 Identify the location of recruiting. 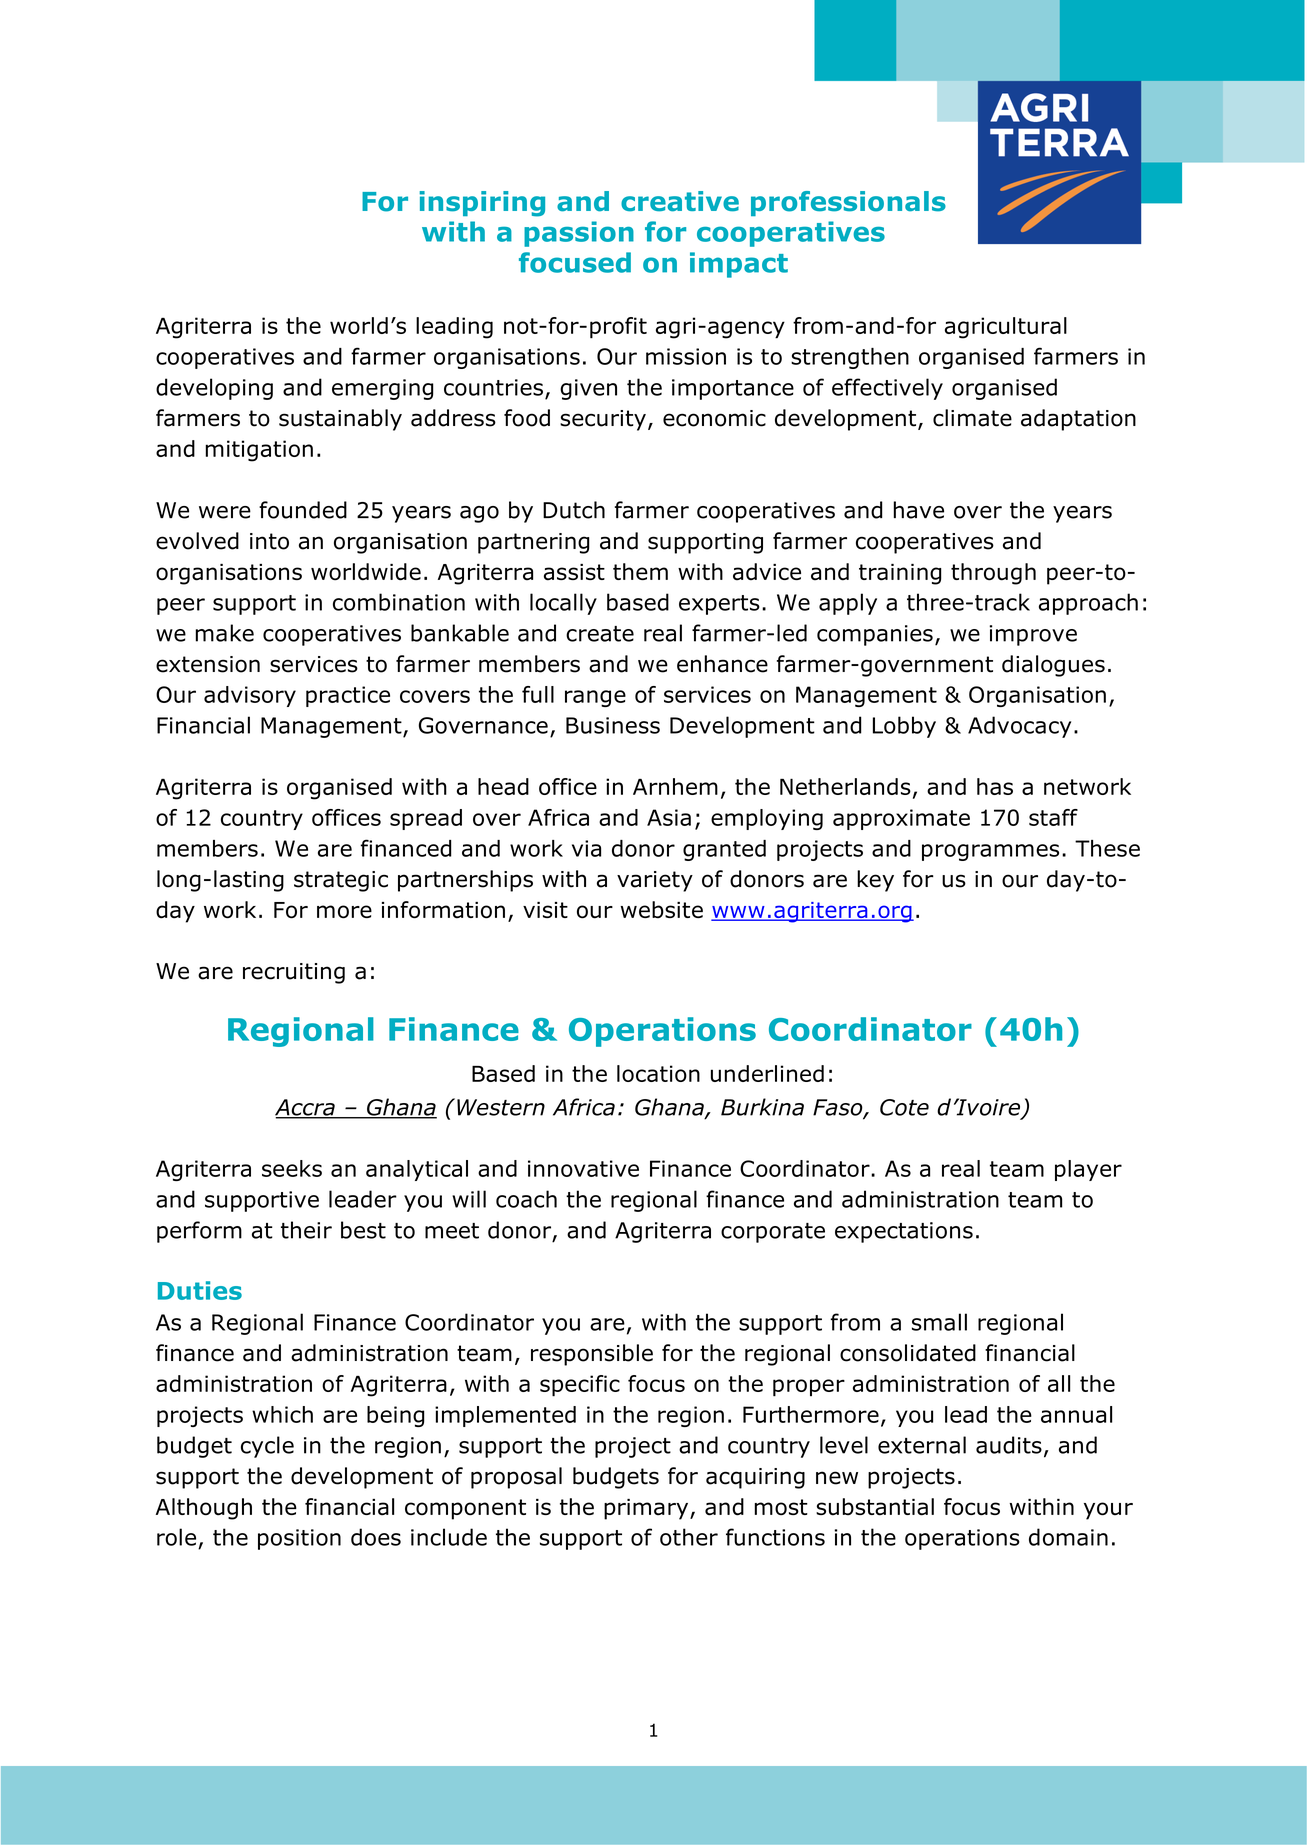
(294, 973).
